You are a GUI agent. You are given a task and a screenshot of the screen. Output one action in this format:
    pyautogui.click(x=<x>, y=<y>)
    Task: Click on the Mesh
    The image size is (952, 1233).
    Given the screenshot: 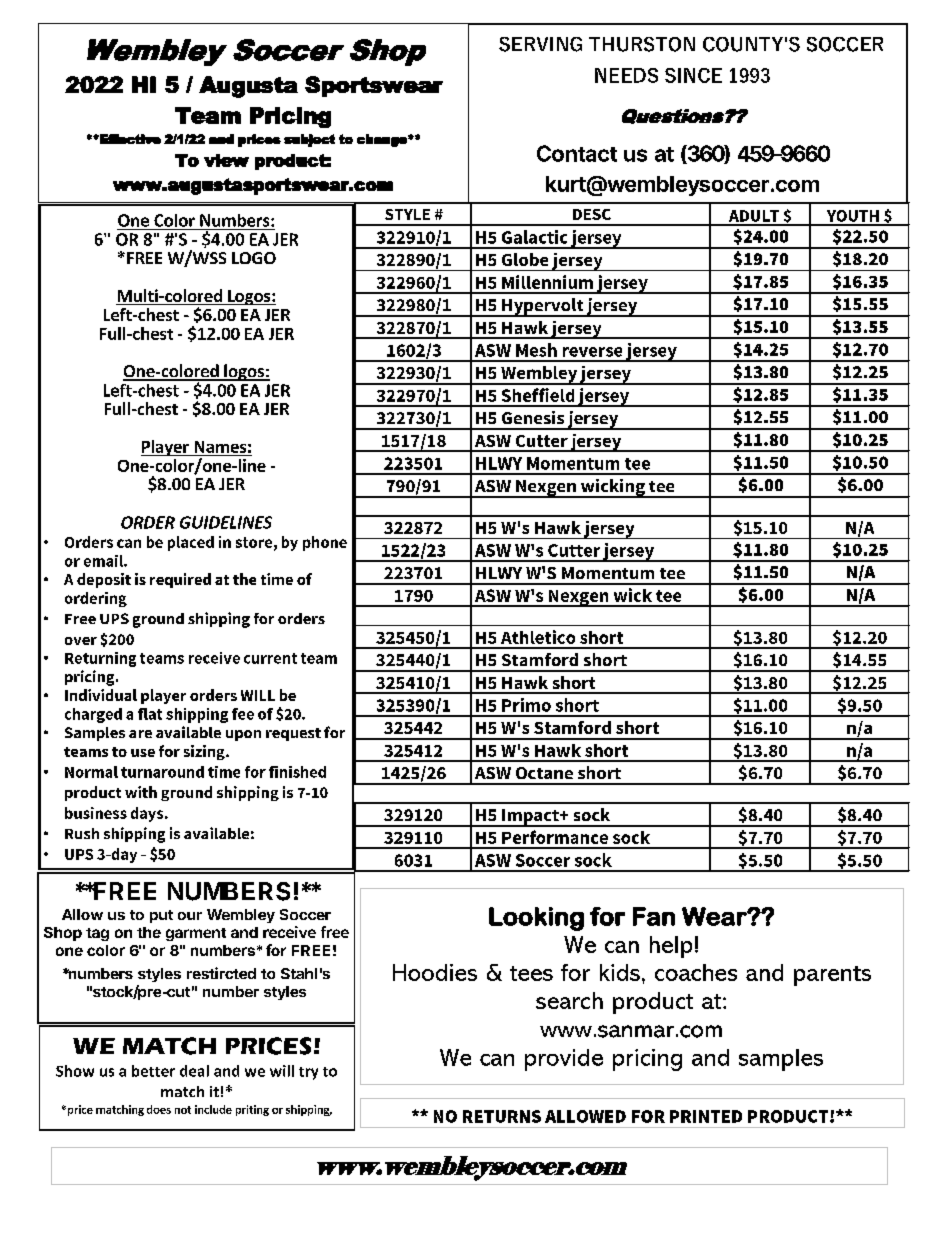 What is the action you would take?
    pyautogui.click(x=536, y=350)
